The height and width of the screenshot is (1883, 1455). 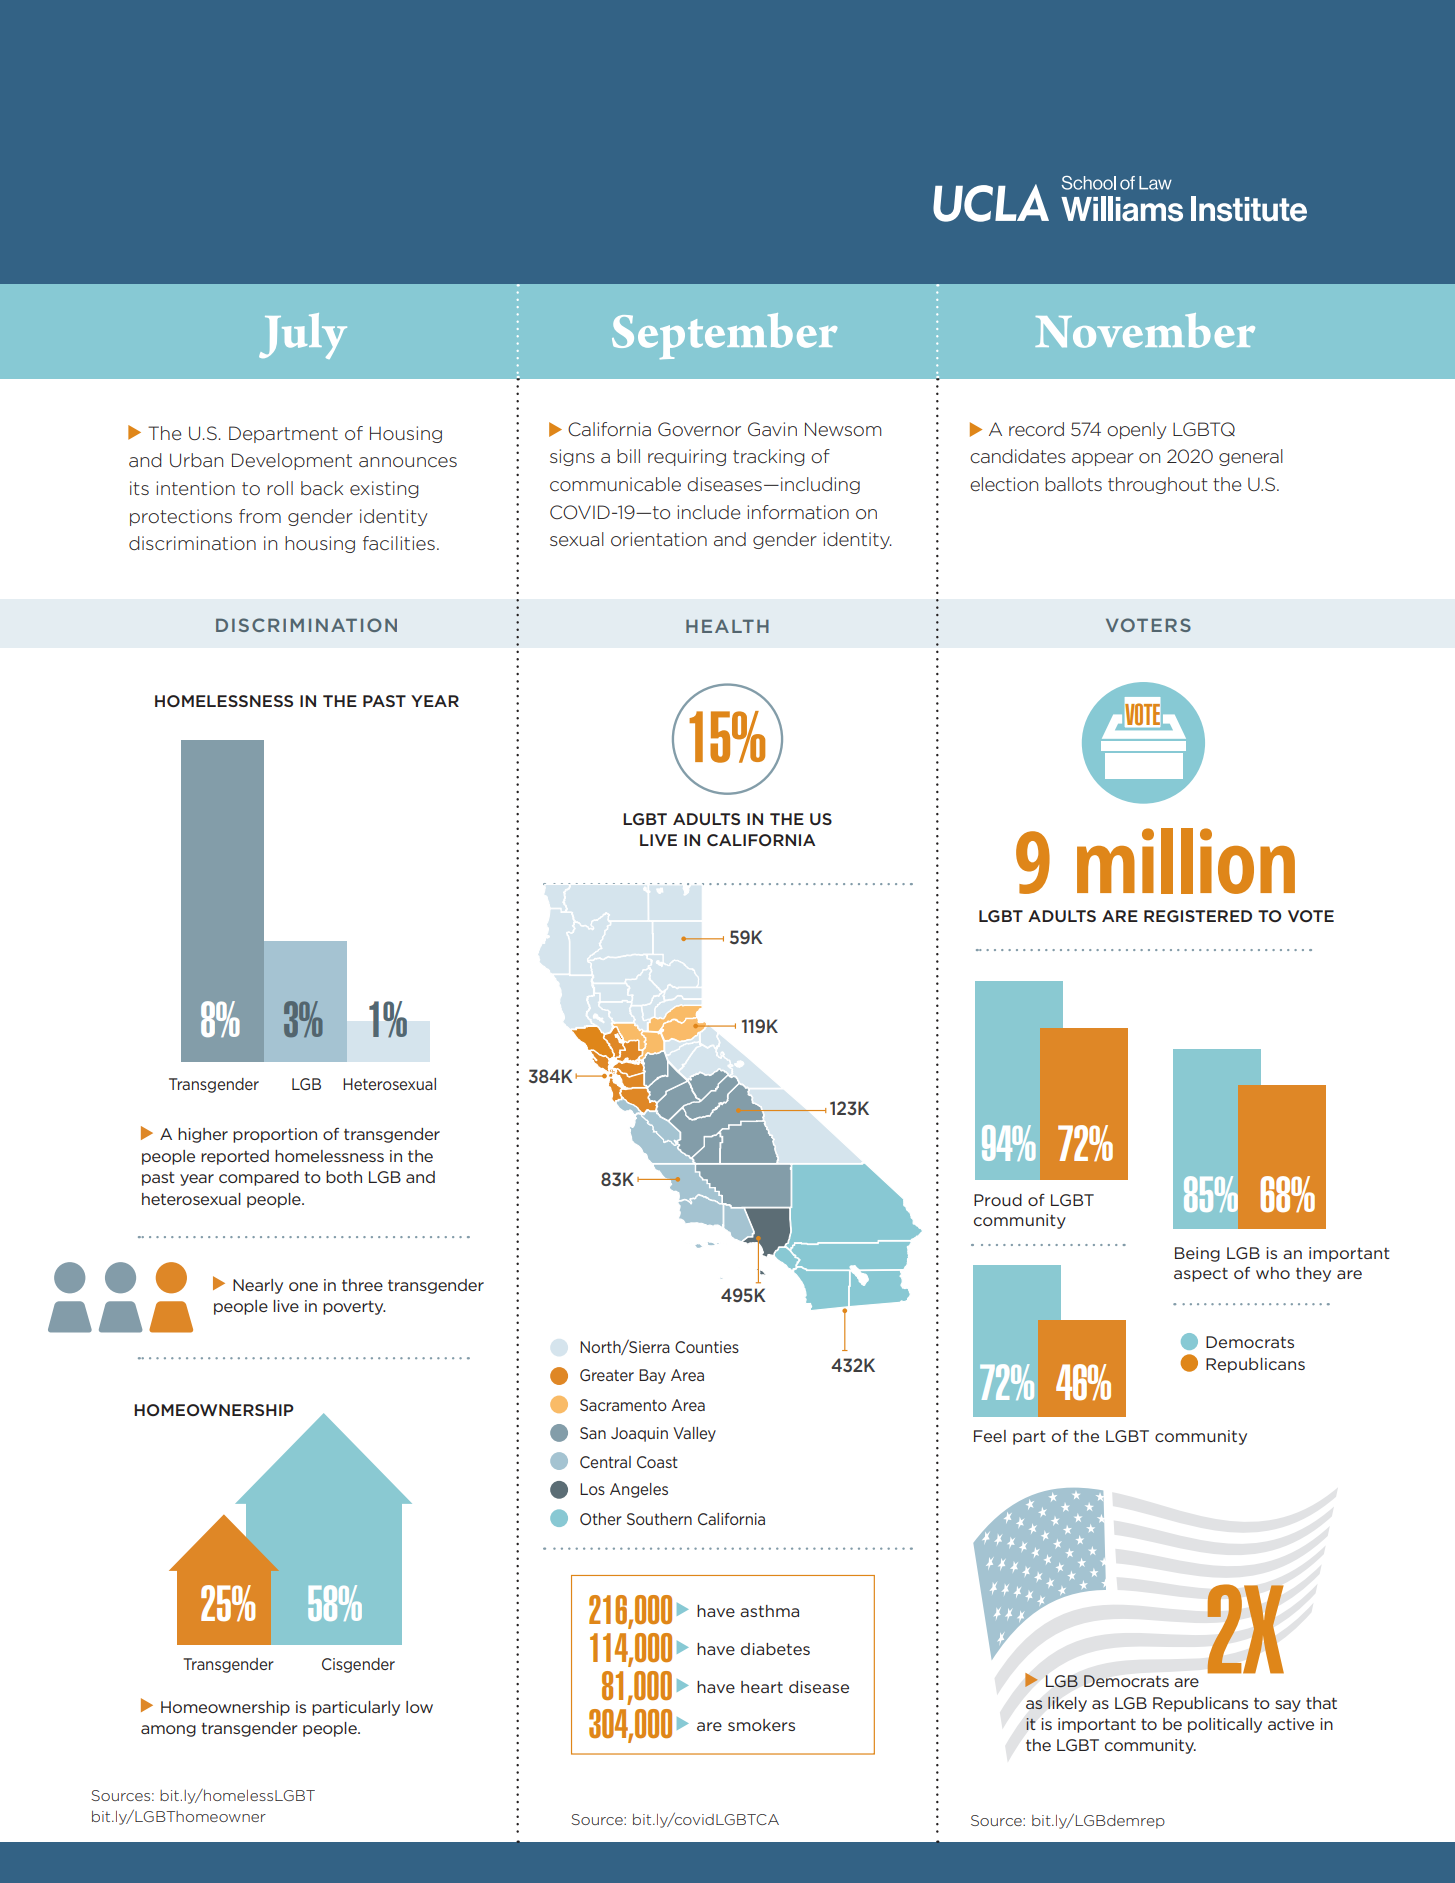 I want to click on Counties, so click(x=707, y=1347).
